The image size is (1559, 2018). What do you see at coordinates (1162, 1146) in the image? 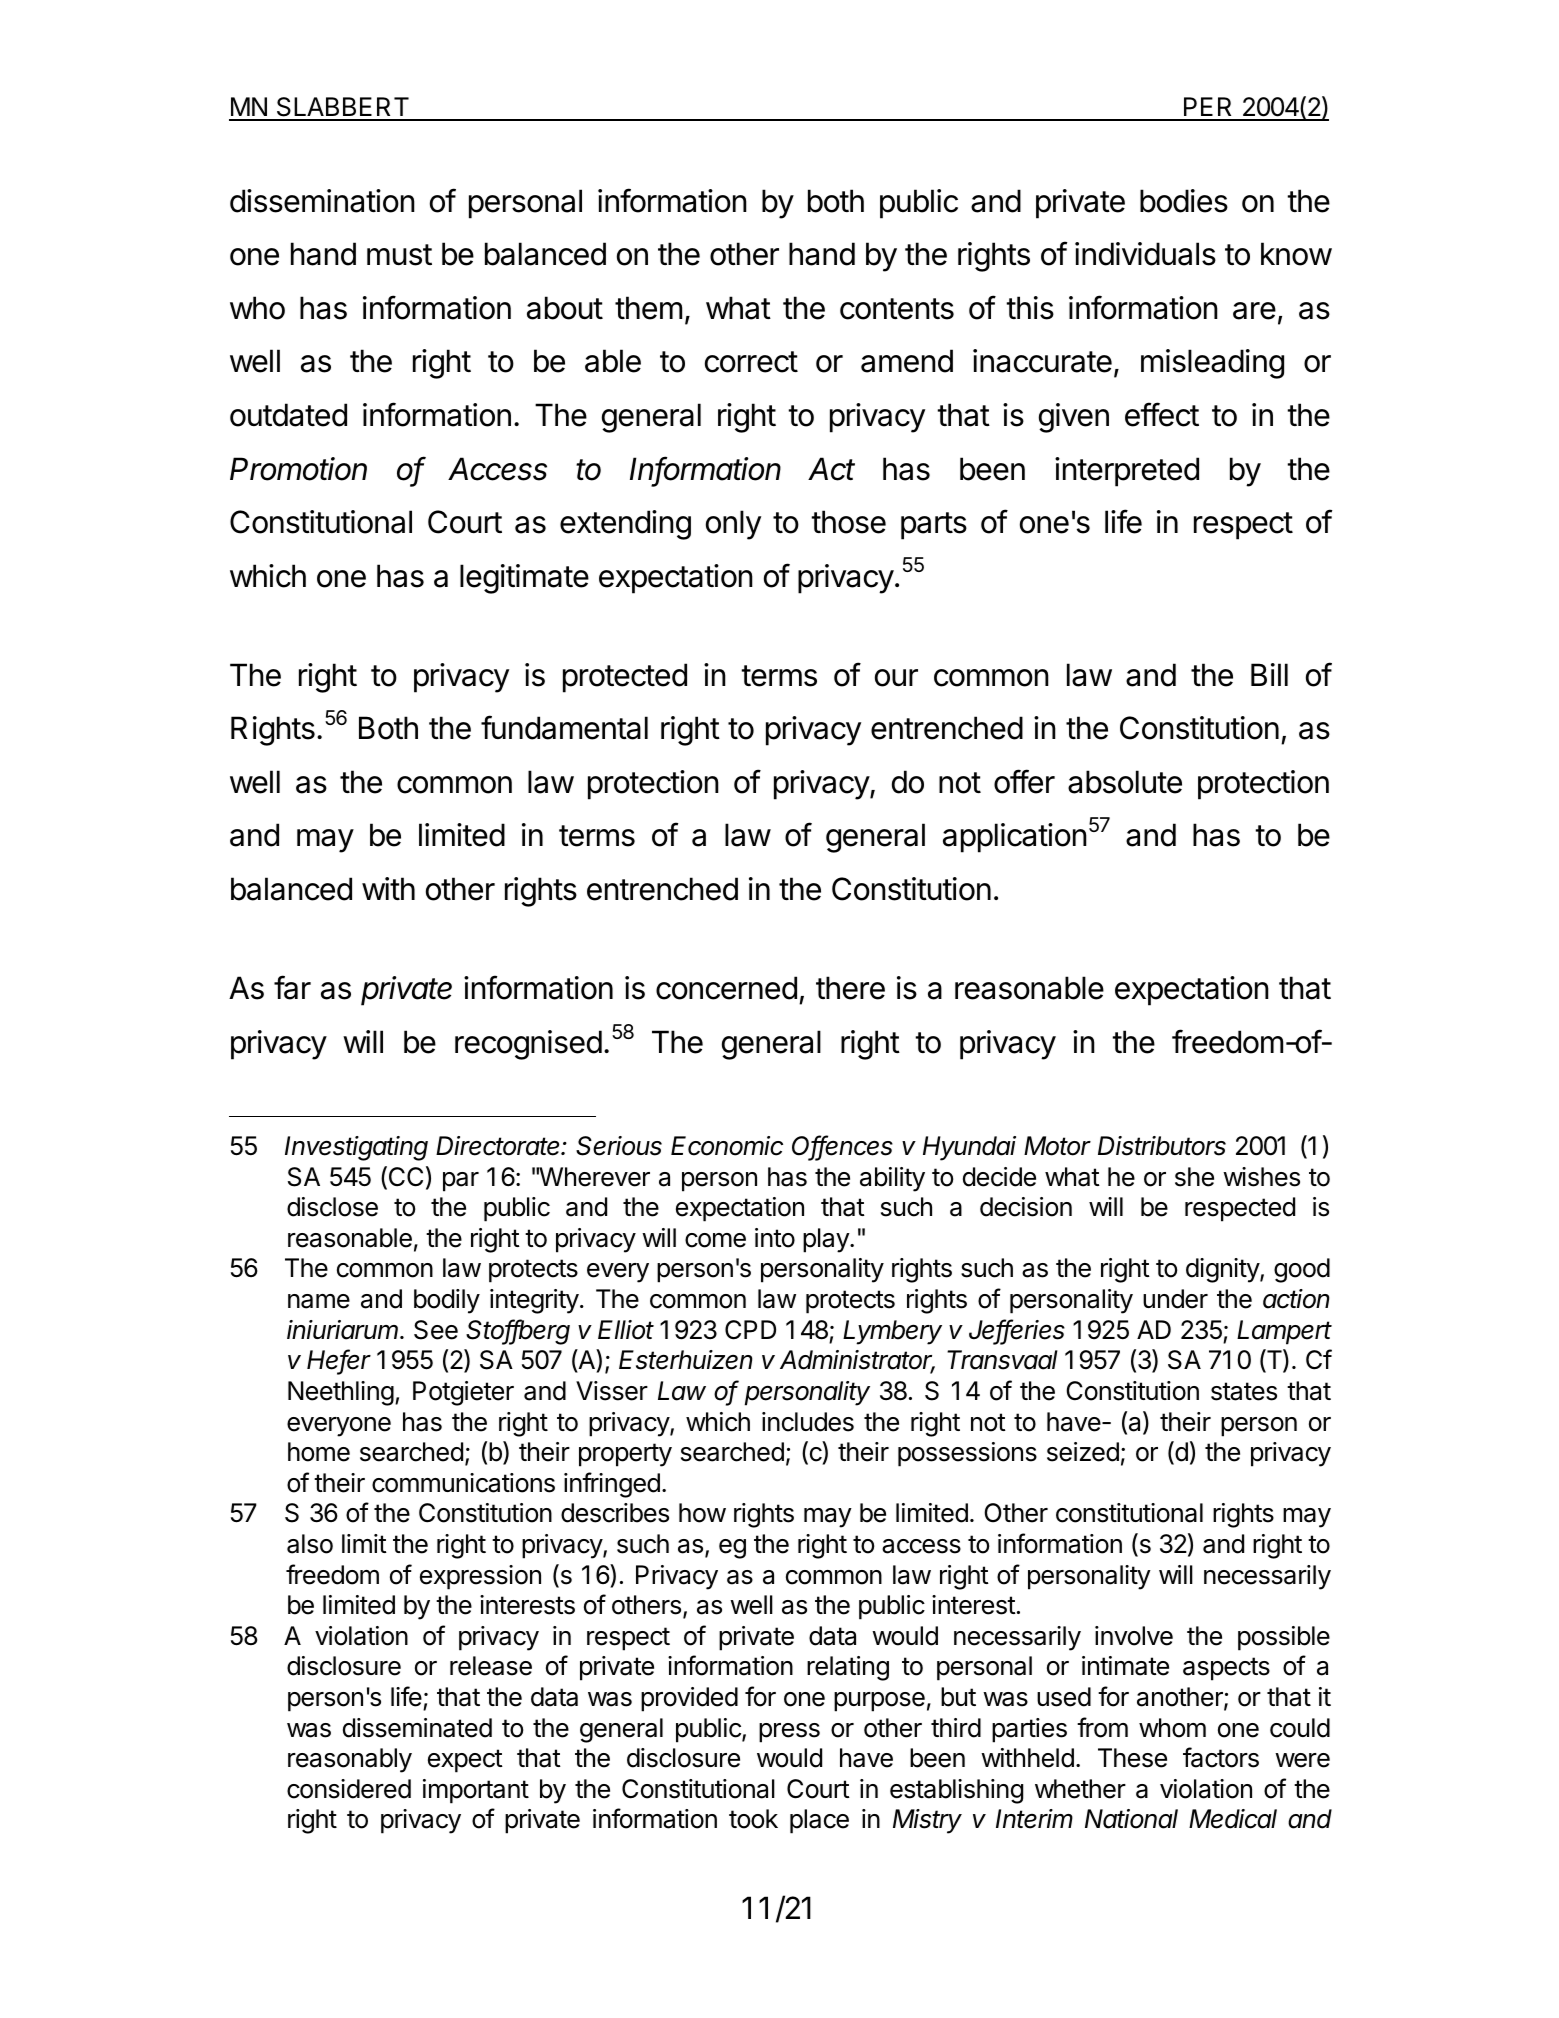
I see `Distributors` at bounding box center [1162, 1146].
